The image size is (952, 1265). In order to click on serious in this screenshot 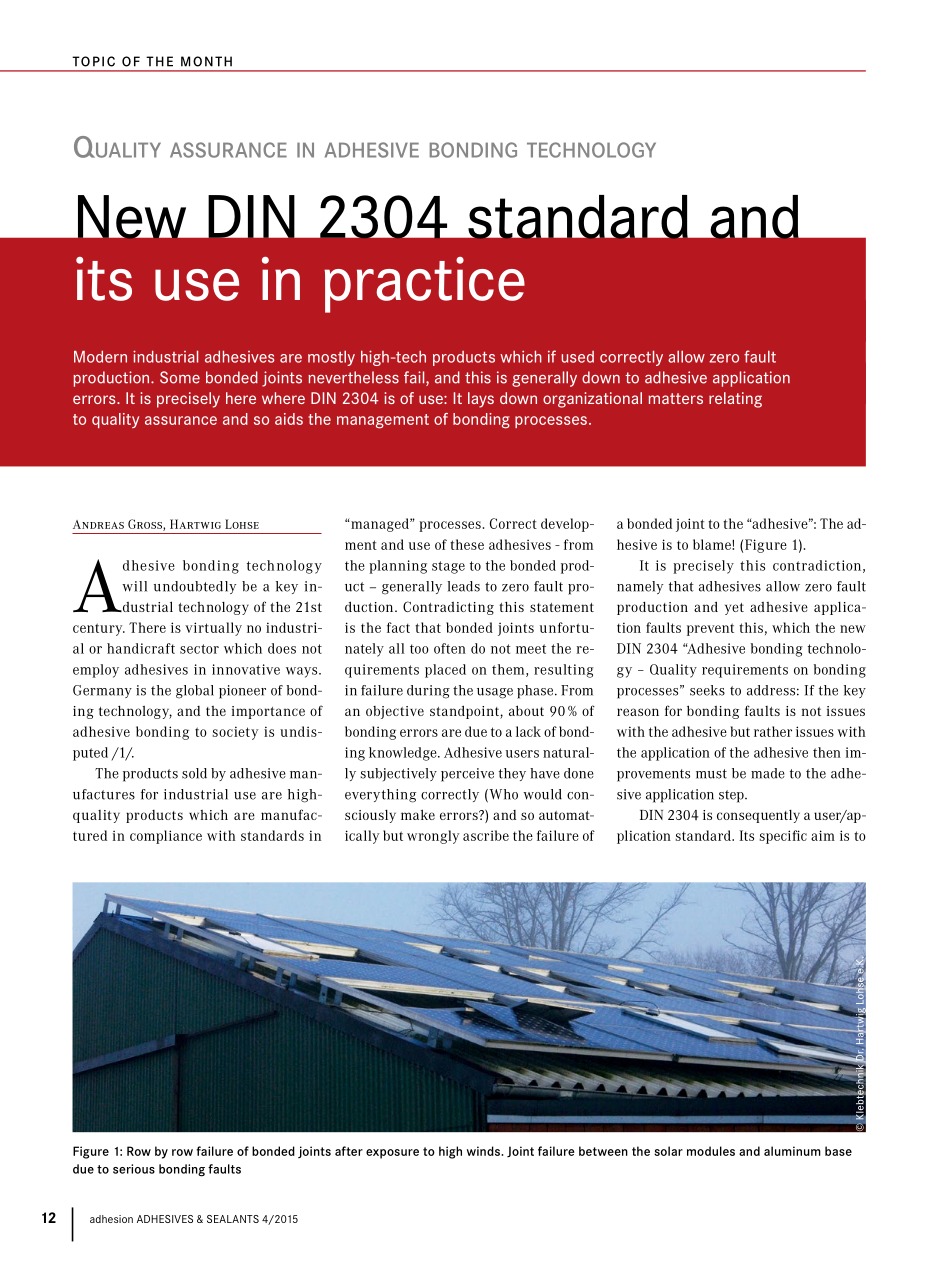, I will do `click(134, 1169)`.
